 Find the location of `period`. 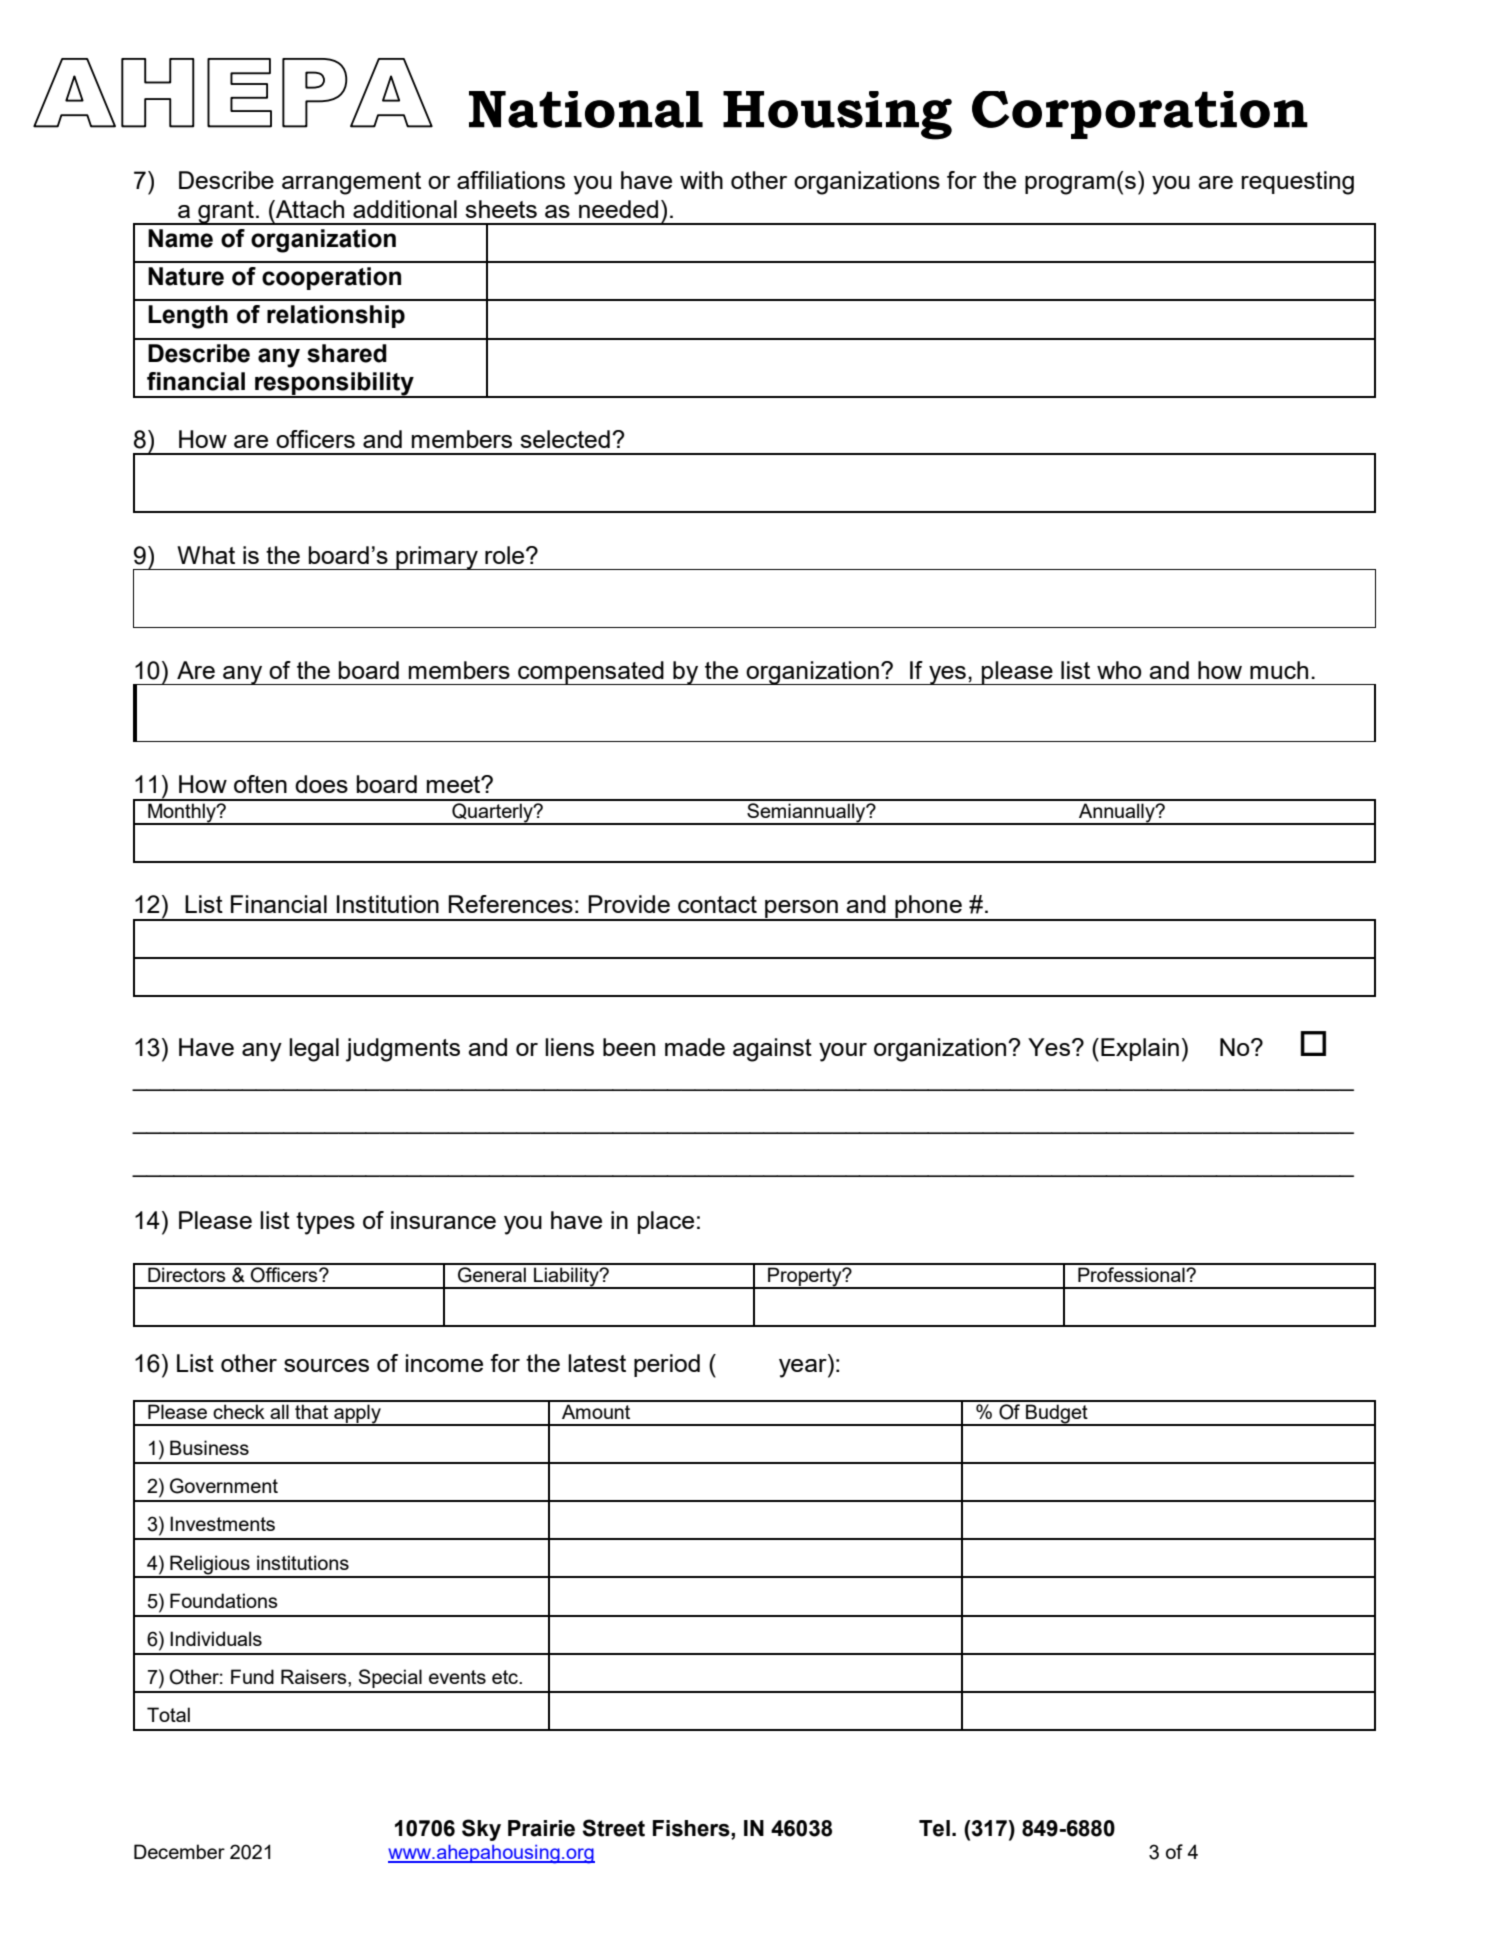

period is located at coordinates (667, 1365).
